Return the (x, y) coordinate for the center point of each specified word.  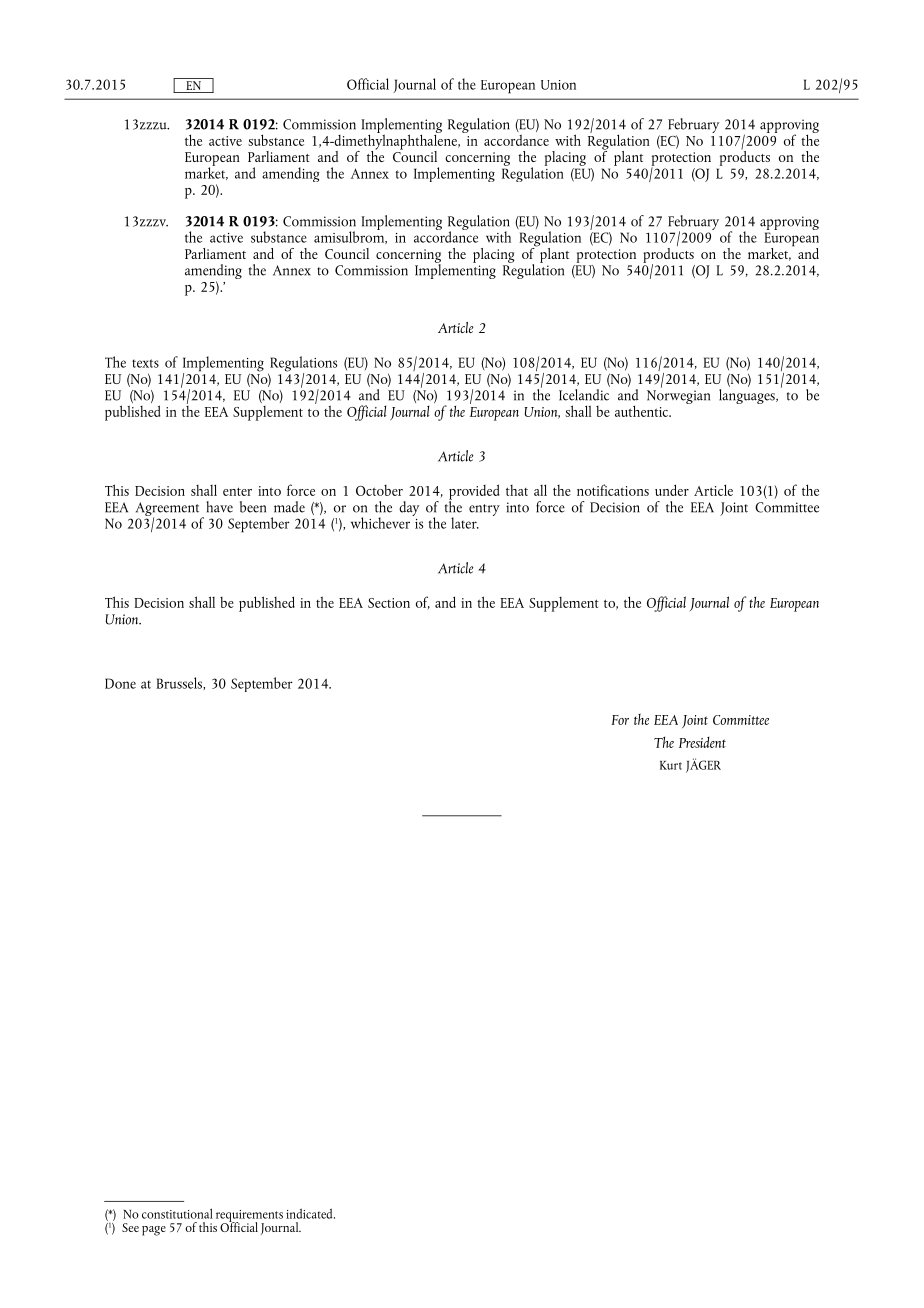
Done (120, 683)
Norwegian (678, 397)
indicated (310, 1213)
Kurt (671, 765)
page (154, 1231)
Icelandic (584, 395)
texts (145, 363)
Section (389, 603)
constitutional (177, 1213)
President (702, 742)
